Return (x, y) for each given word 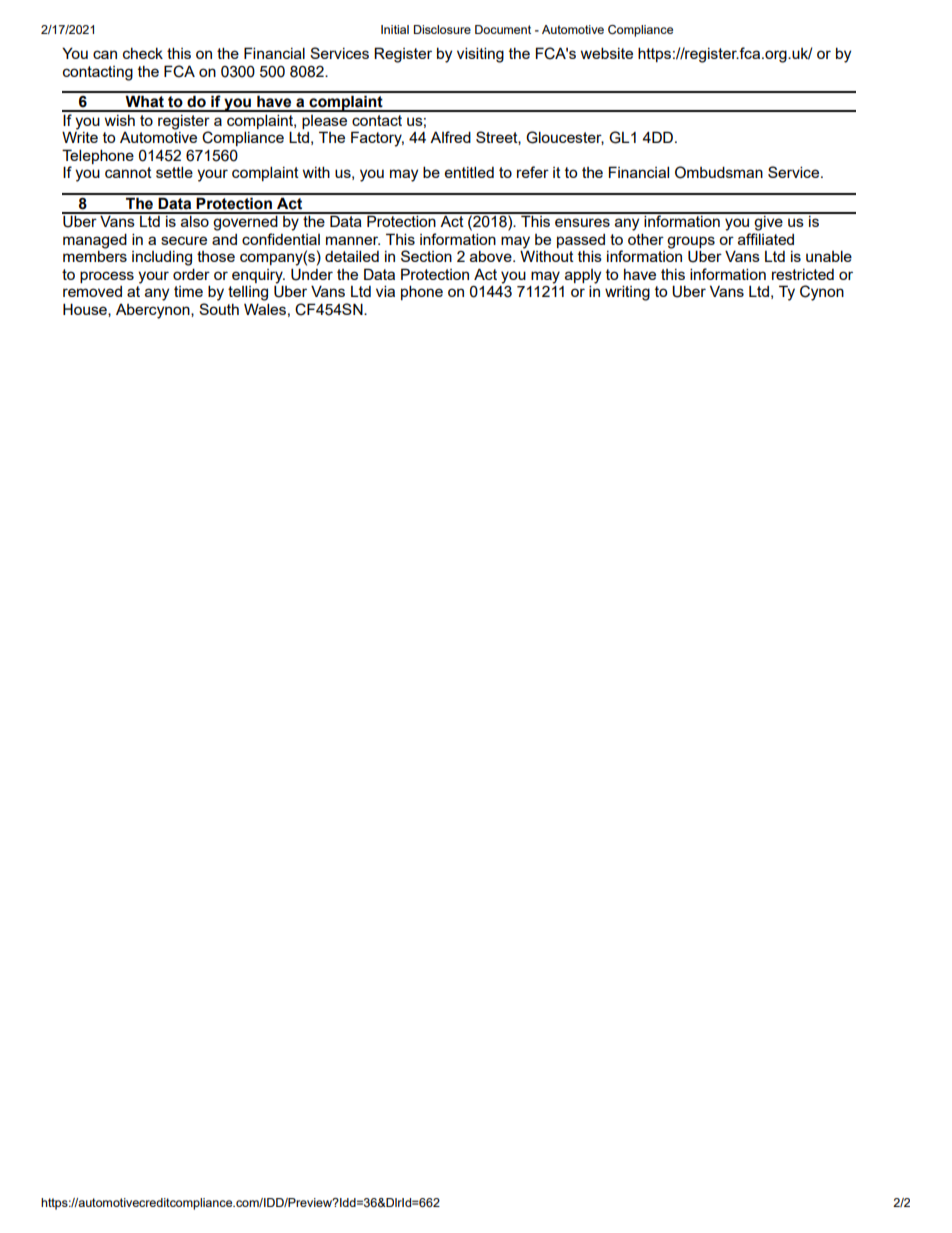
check (143, 53)
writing (627, 293)
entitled (469, 172)
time (188, 291)
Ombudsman (719, 172)
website (607, 53)
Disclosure (442, 29)
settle (174, 172)
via (385, 291)
